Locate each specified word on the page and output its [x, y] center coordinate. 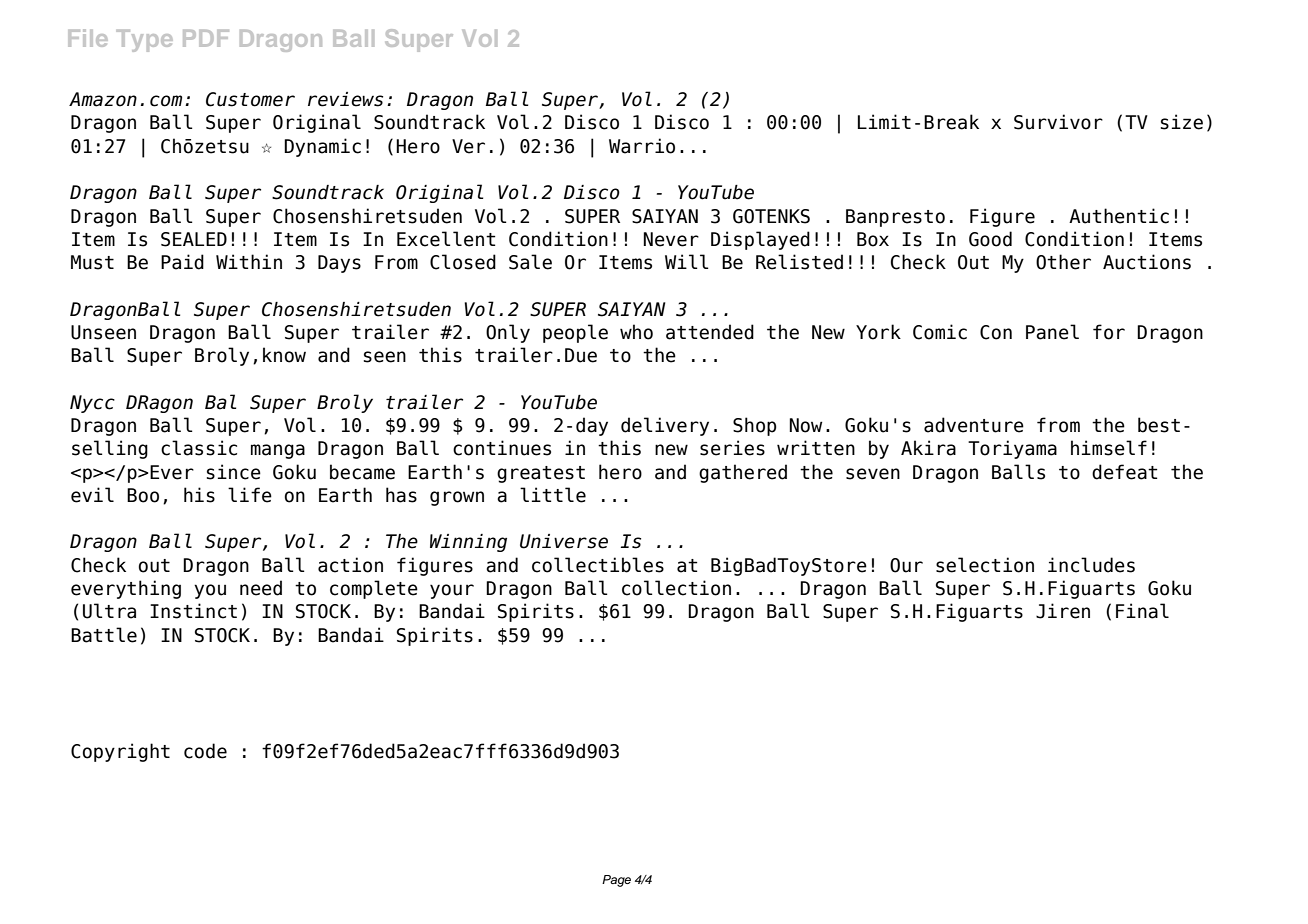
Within [249, 261]
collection [676, 588]
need [261, 588]
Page [616, 881]
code [205, 751]
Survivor [1058, 122]
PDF [206, 38]
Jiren [1063, 611]
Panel [1052, 332]
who [636, 332]
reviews [345, 99]
